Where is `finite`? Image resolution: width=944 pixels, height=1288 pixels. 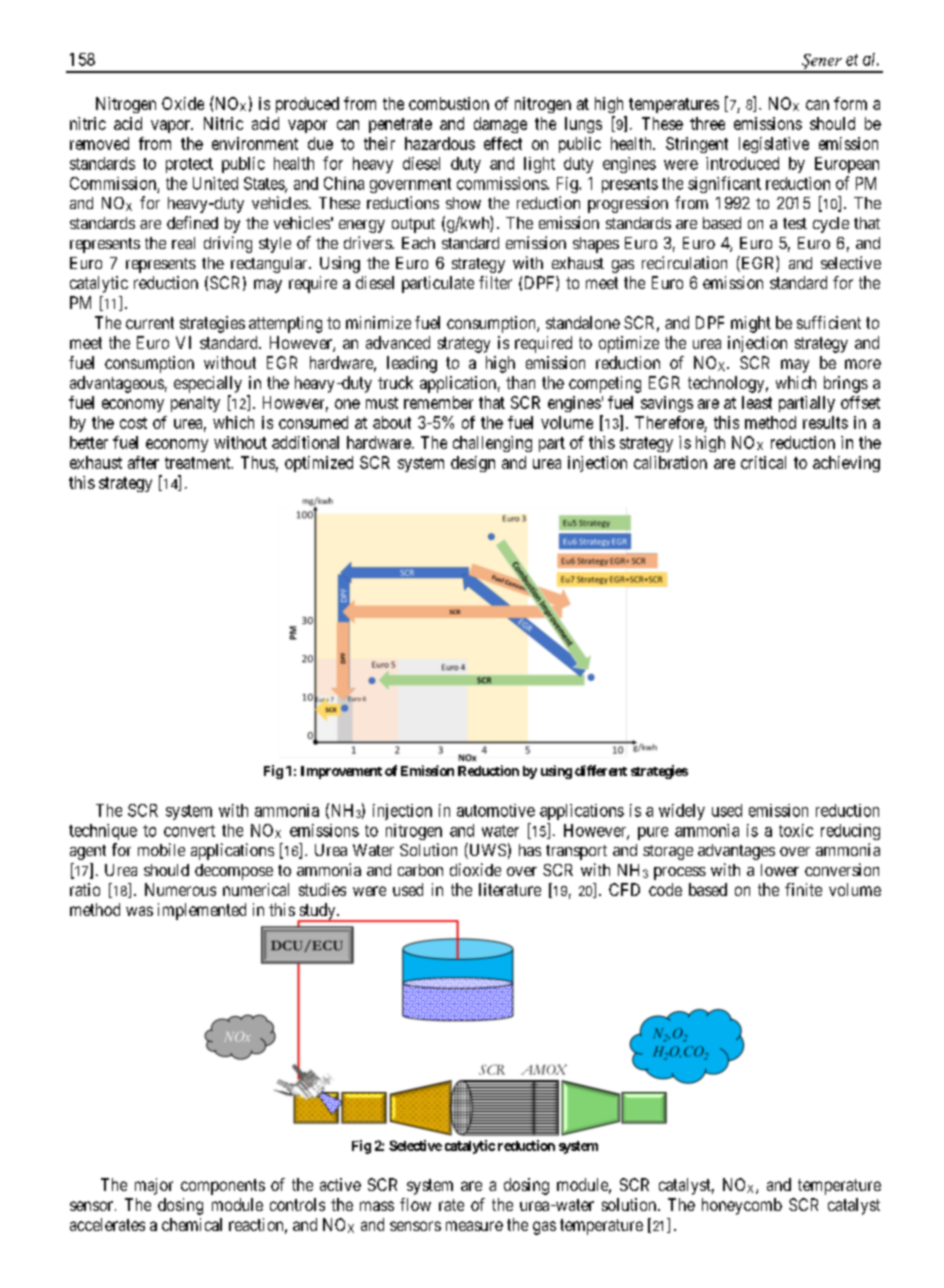
finite is located at coordinates (803, 889).
